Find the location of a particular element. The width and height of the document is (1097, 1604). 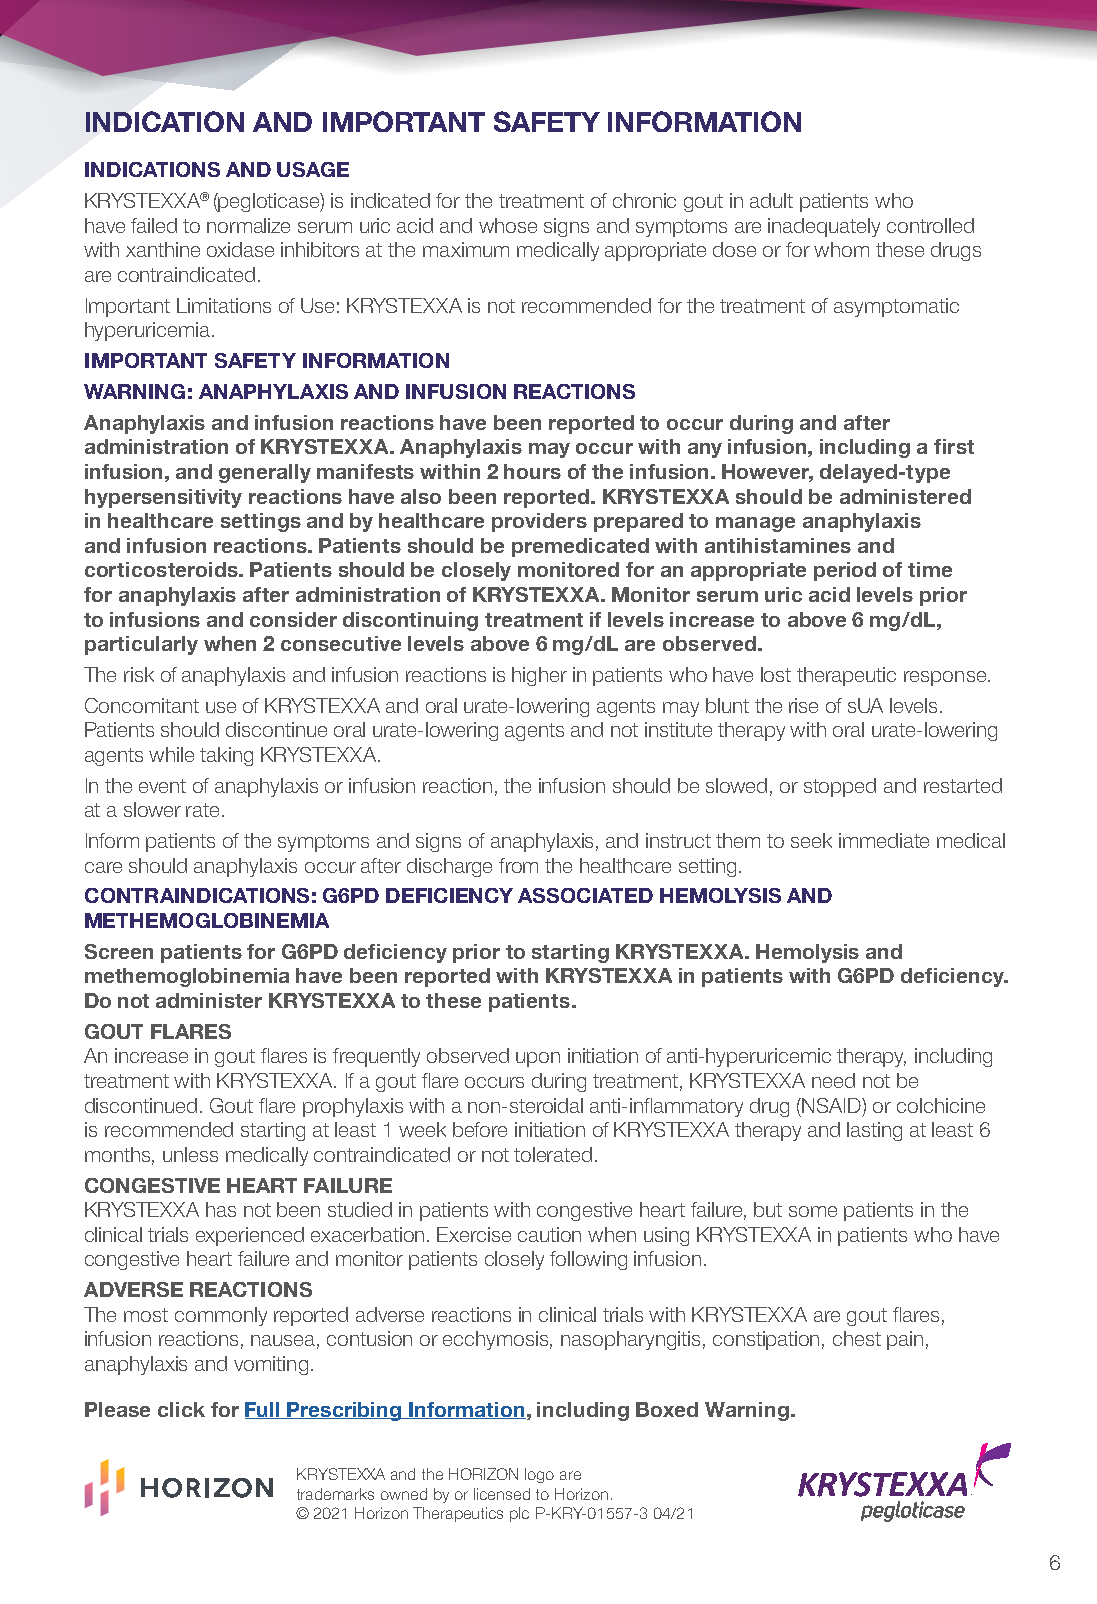

click is located at coordinates (181, 1409).
